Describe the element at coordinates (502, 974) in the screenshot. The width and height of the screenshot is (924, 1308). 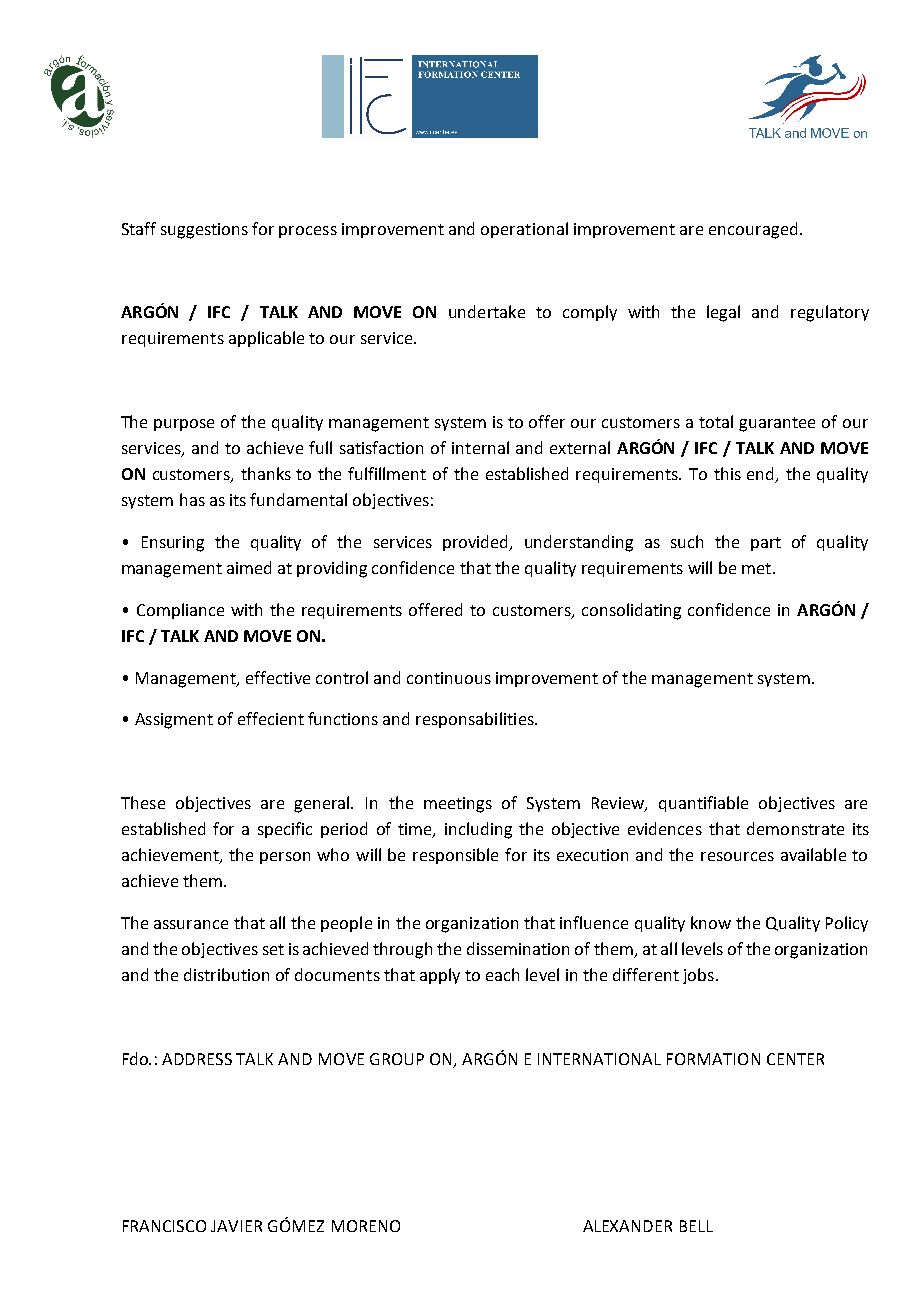
I see `each` at that location.
